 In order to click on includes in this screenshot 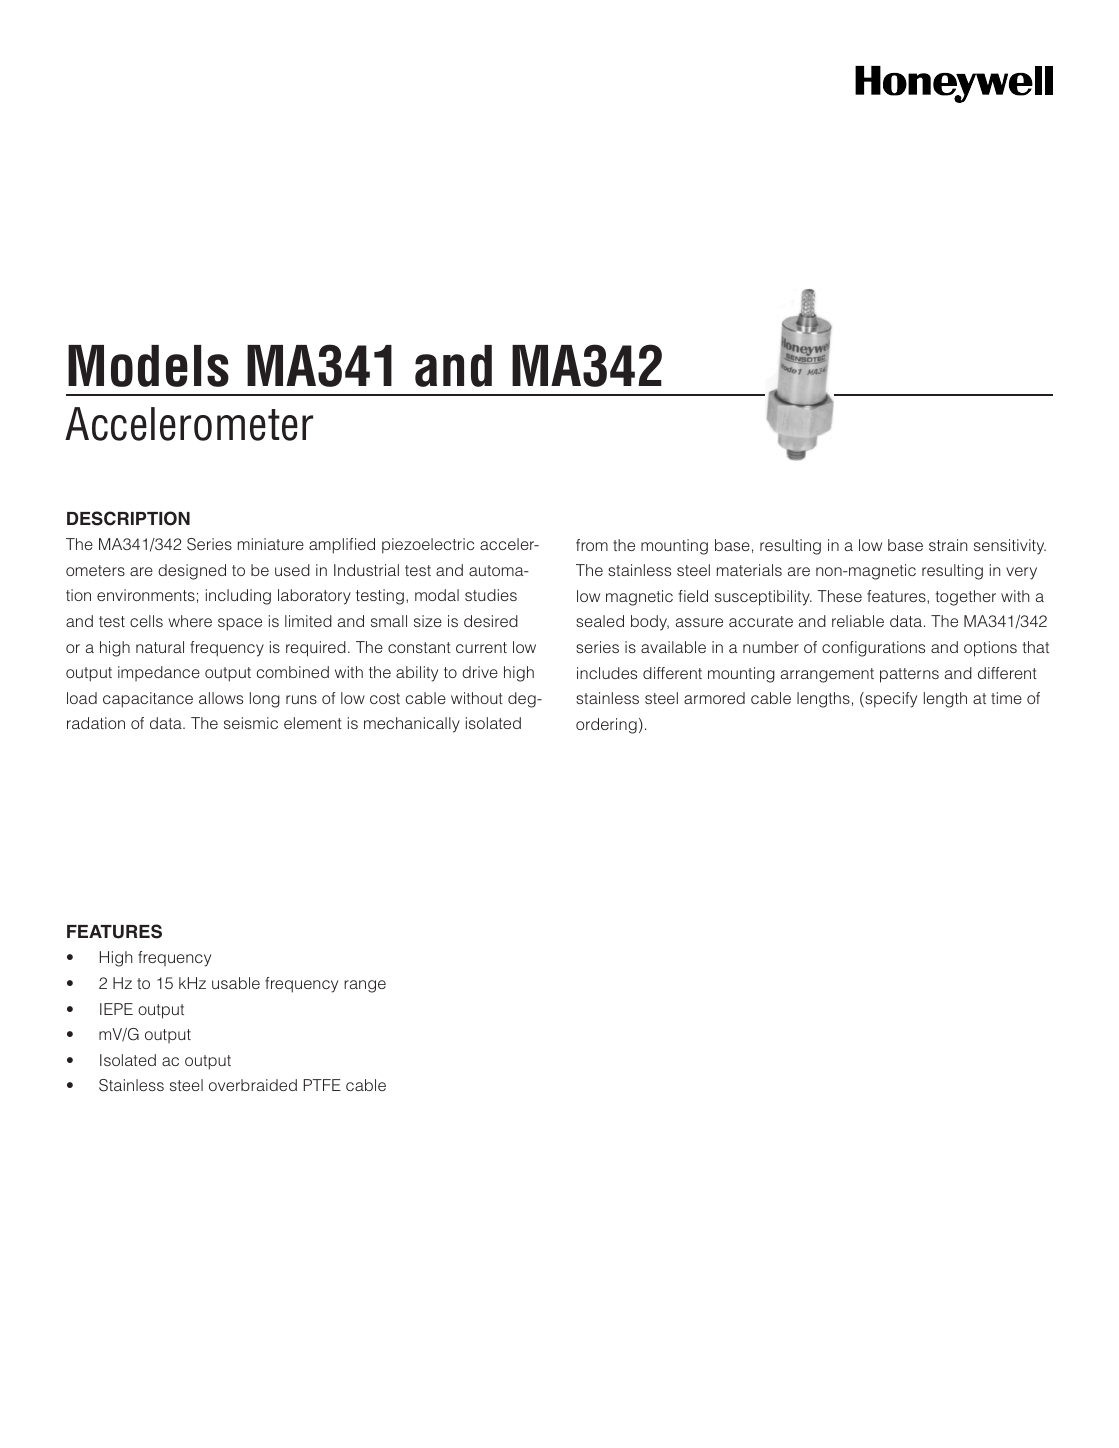, I will do `click(607, 673)`.
